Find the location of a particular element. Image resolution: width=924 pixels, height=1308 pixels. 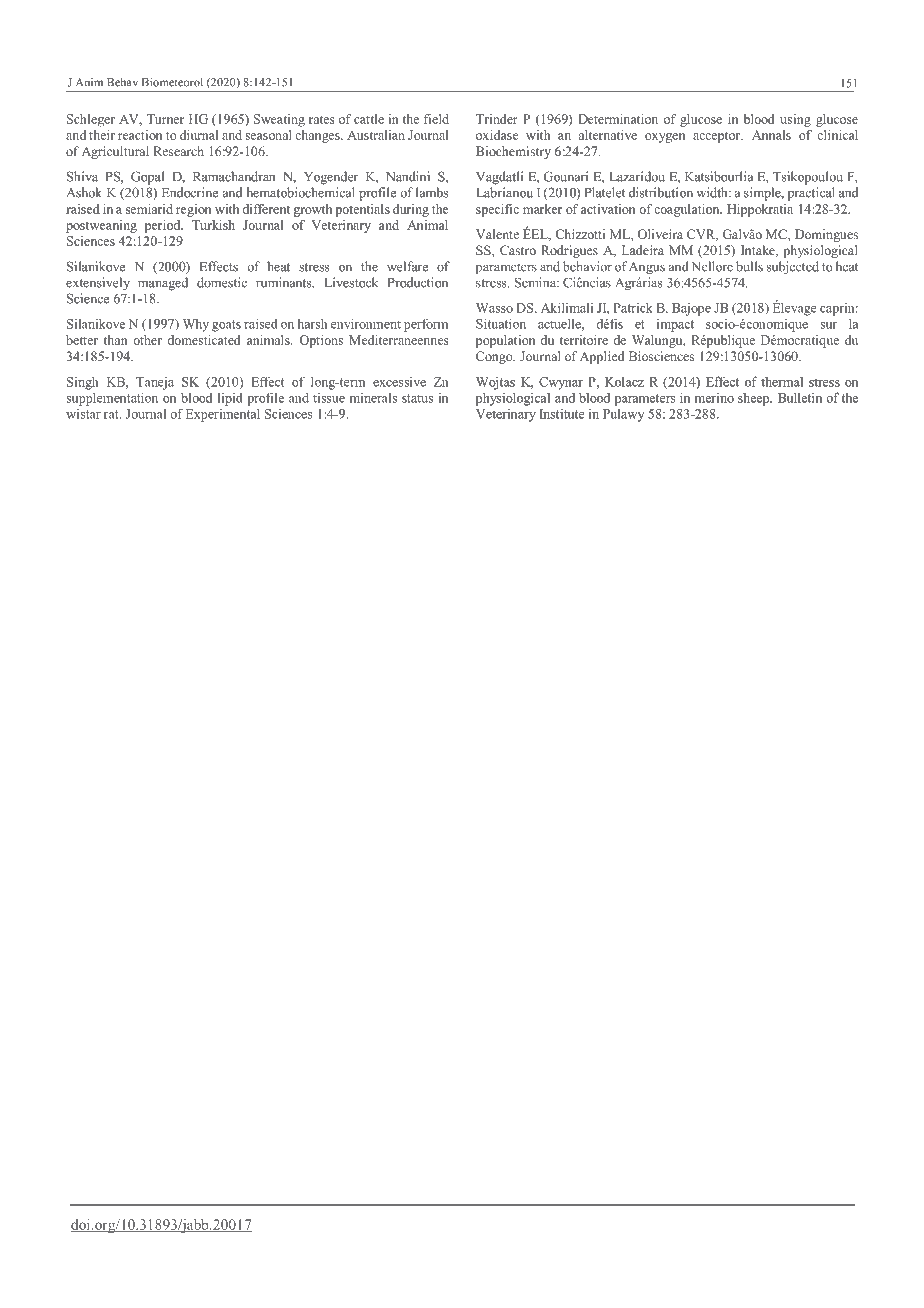

field is located at coordinates (436, 119).
